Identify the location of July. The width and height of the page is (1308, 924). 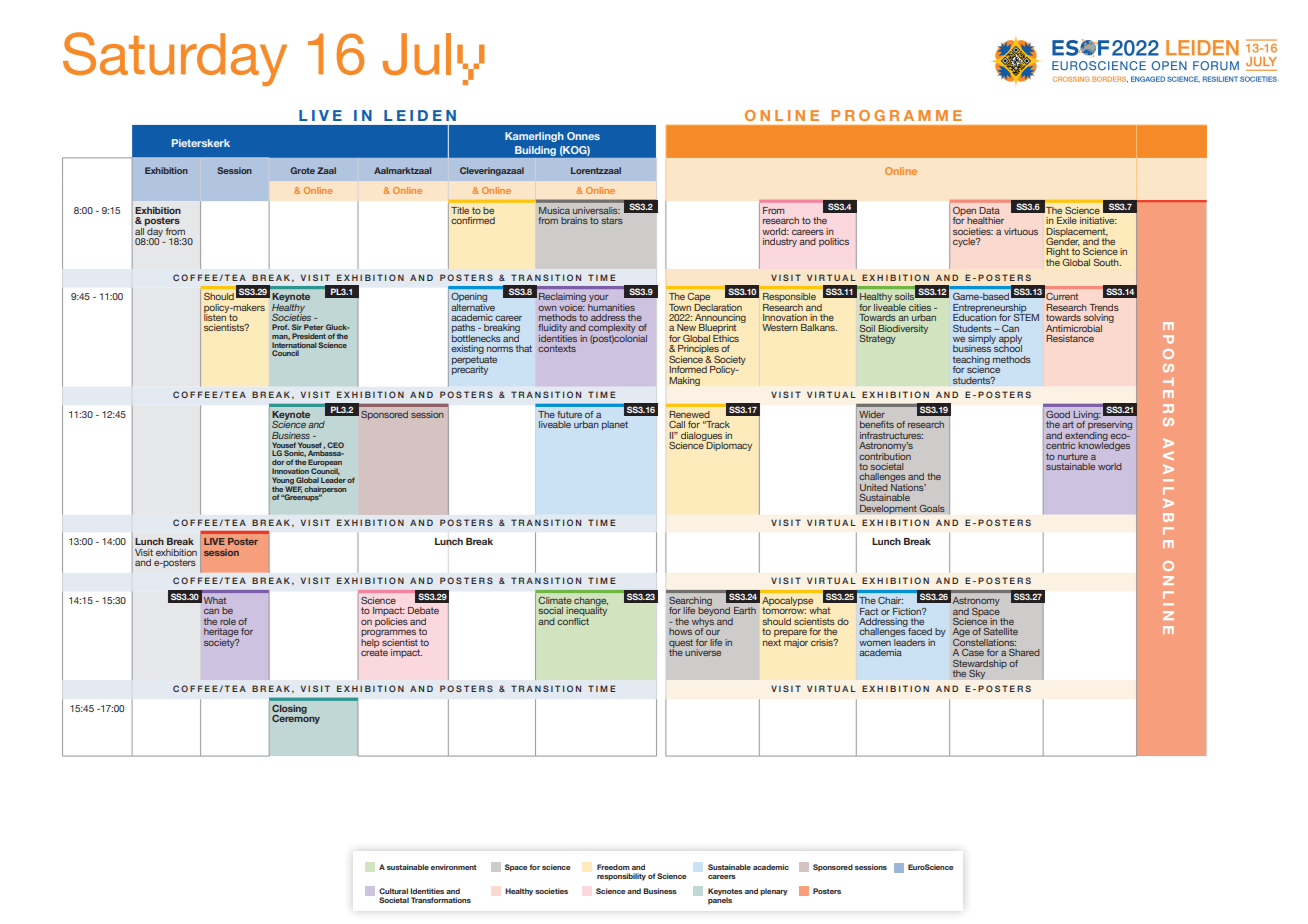
(434, 59).
